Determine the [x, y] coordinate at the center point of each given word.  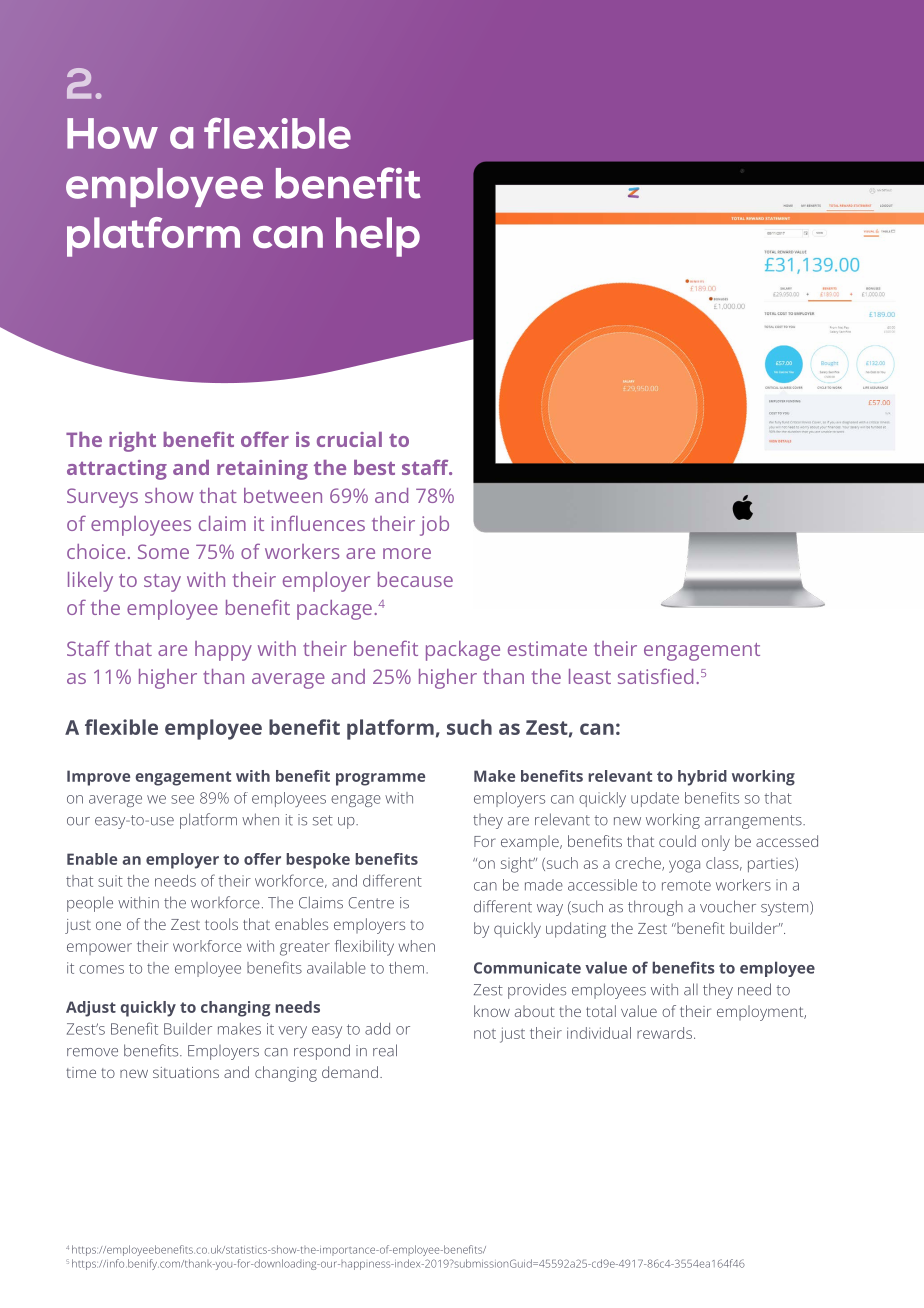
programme [380, 779]
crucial [349, 439]
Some [163, 551]
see [182, 799]
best [374, 467]
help [378, 237]
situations [186, 1072]
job [434, 526]
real [385, 1050]
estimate [547, 648]
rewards [666, 1033]
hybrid [702, 778]
